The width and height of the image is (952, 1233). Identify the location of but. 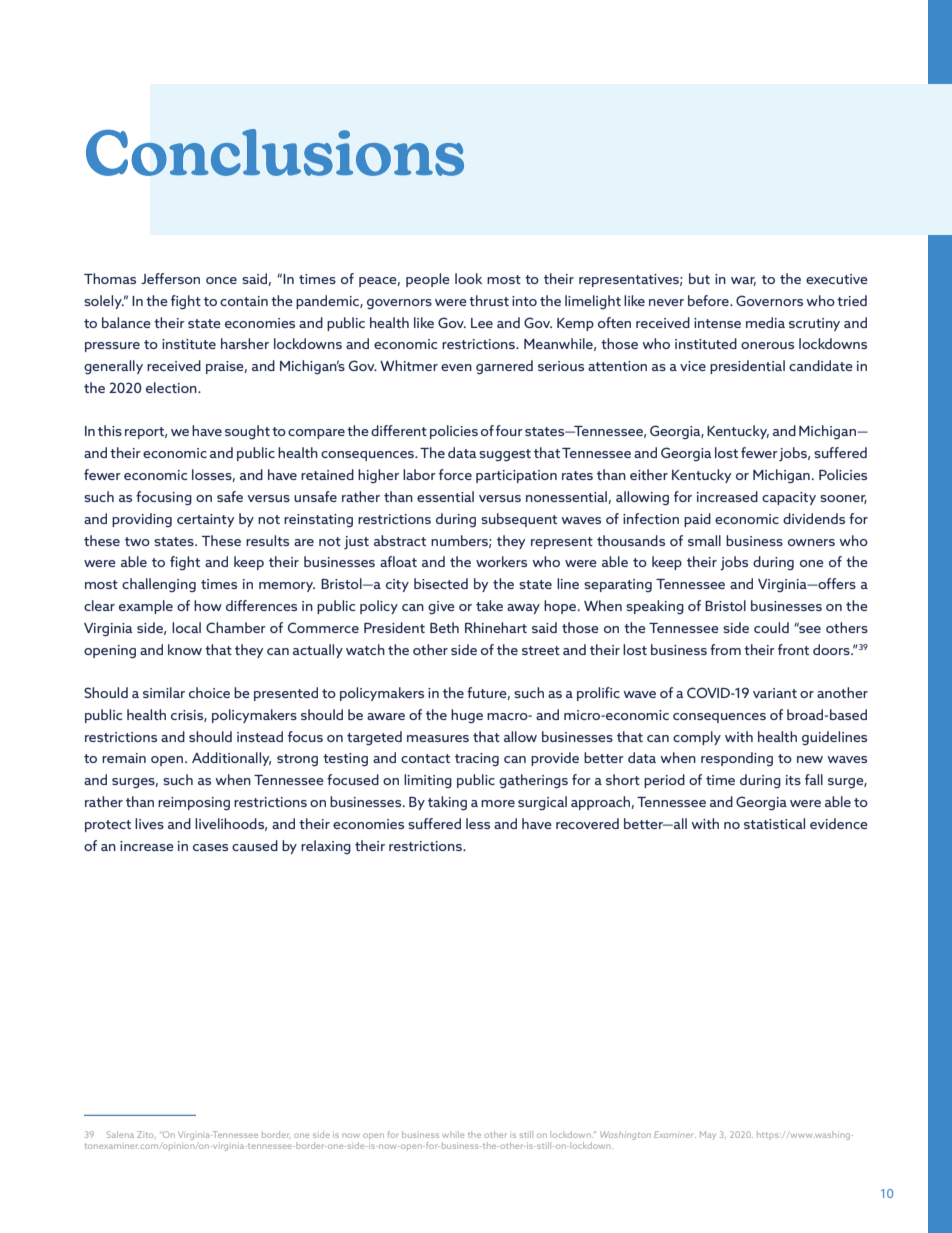
(699, 278).
